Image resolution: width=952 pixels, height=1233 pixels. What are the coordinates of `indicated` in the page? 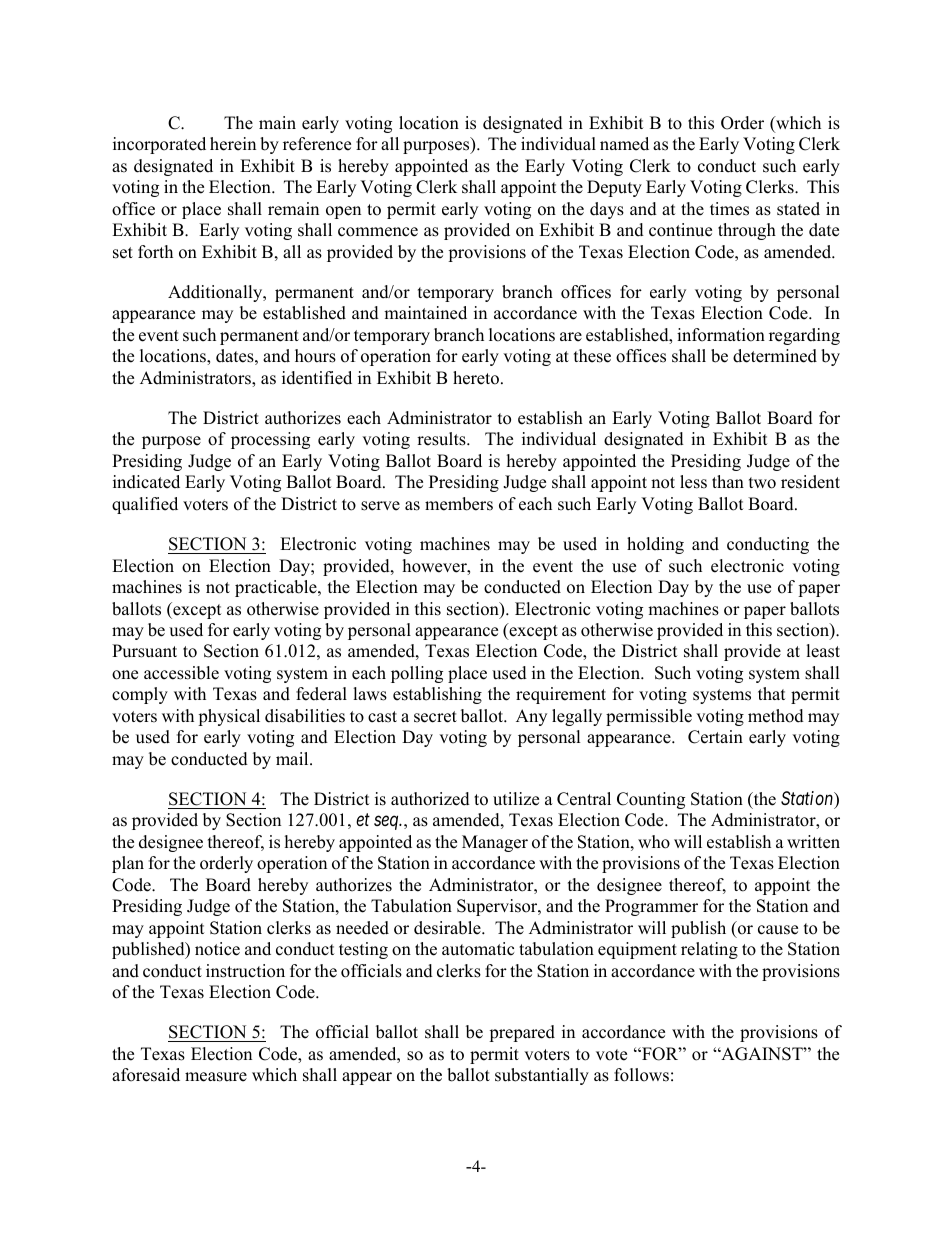 It's located at (146, 482).
